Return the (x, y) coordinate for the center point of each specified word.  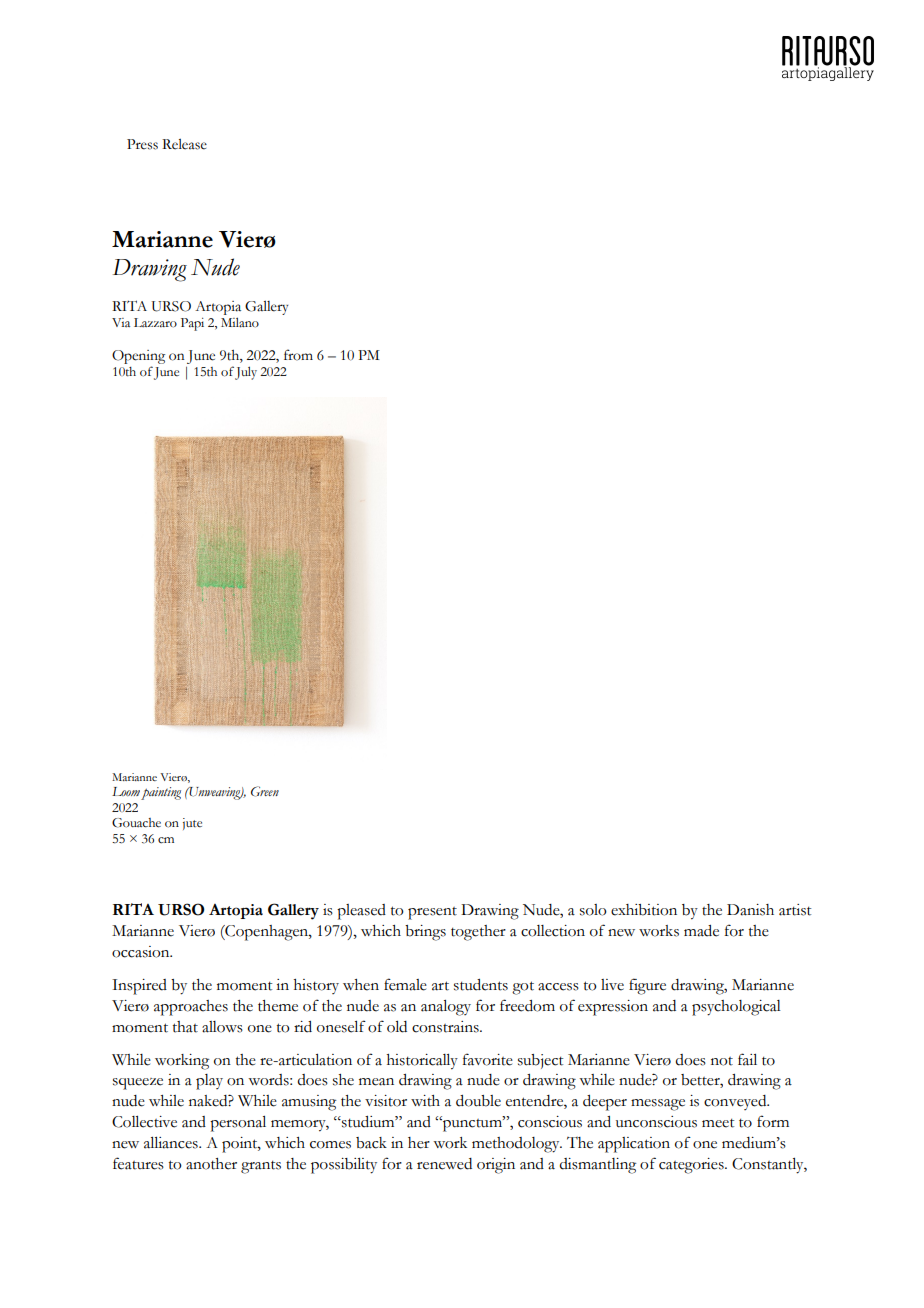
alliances (172, 1143)
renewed (444, 1164)
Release (184, 144)
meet (718, 1123)
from (298, 355)
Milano (240, 322)
